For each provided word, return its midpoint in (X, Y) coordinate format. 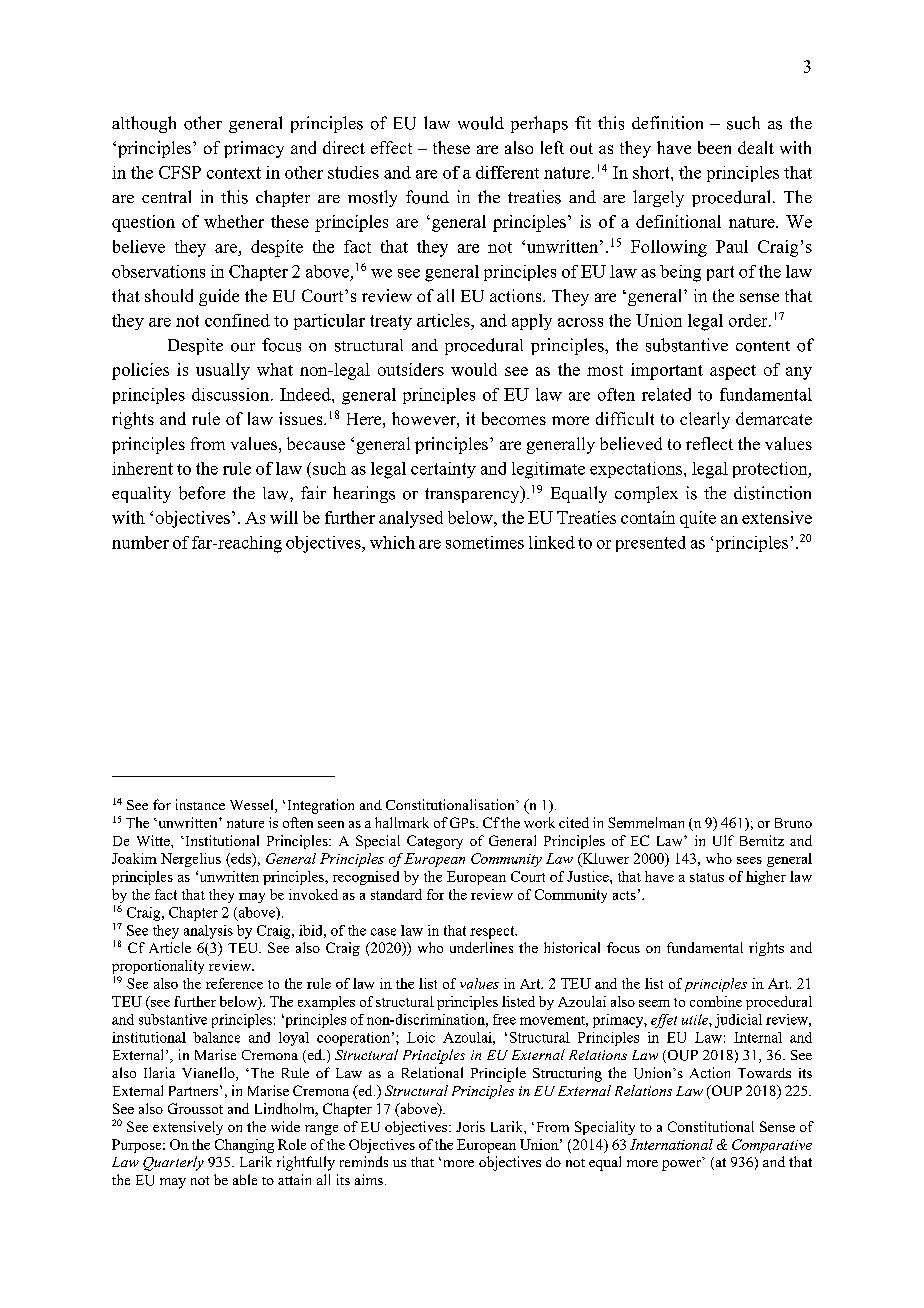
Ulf (723, 840)
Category (435, 842)
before (202, 493)
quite (698, 519)
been (714, 147)
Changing (244, 1146)
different (507, 172)
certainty (443, 470)
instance (200, 804)
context (234, 173)
